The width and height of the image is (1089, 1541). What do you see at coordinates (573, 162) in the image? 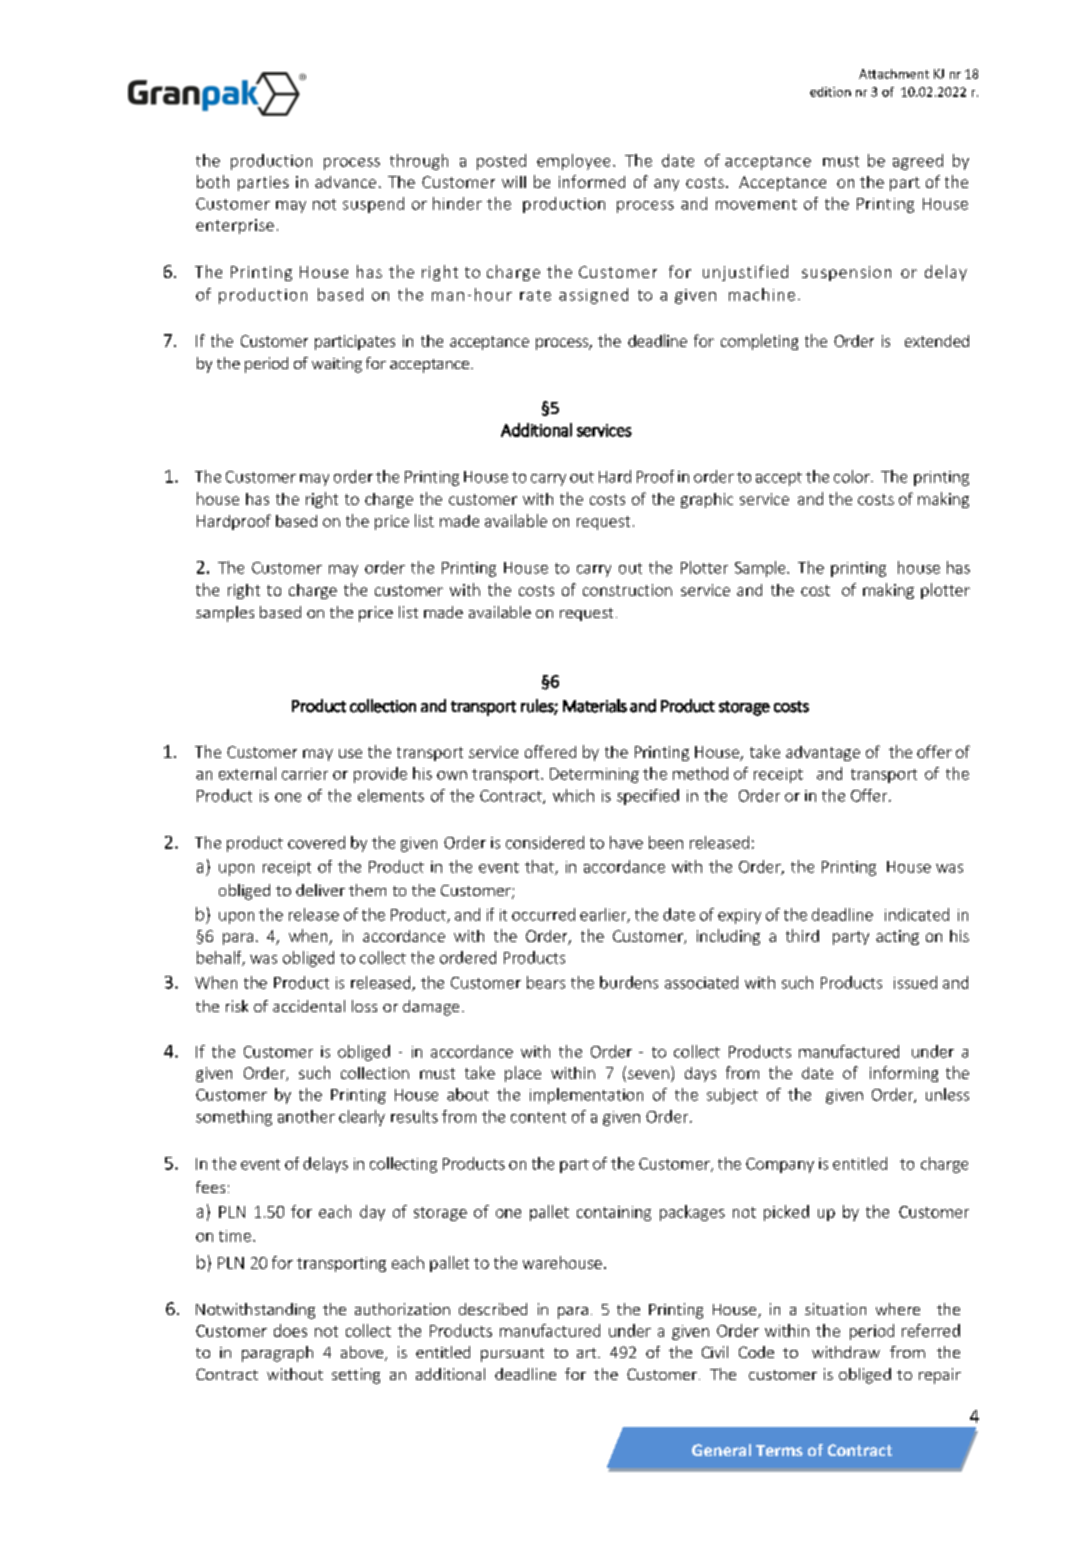
I see `employee` at bounding box center [573, 162].
